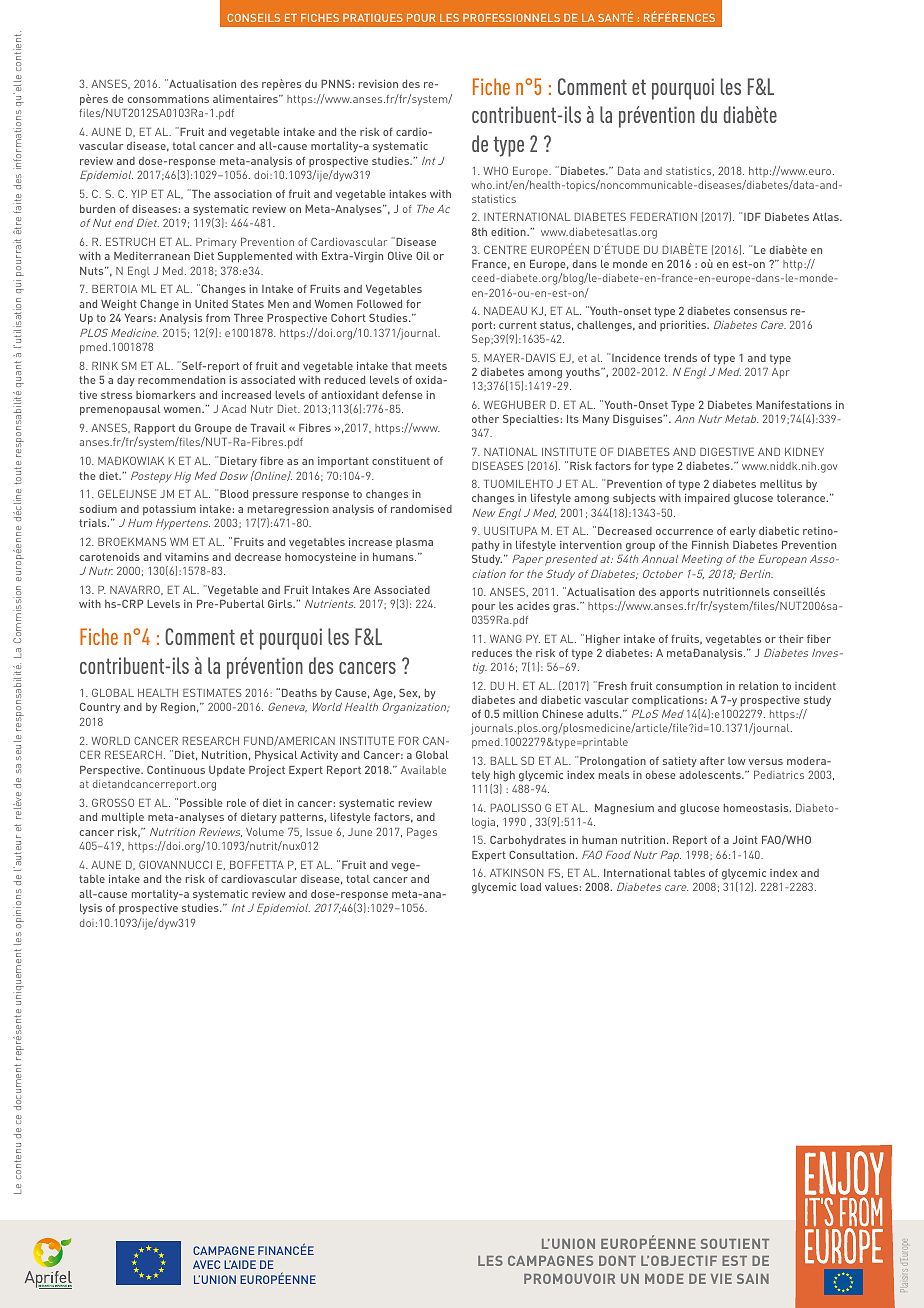  What do you see at coordinates (752, 217) in the screenshot?
I see `IDF` at bounding box center [752, 217].
